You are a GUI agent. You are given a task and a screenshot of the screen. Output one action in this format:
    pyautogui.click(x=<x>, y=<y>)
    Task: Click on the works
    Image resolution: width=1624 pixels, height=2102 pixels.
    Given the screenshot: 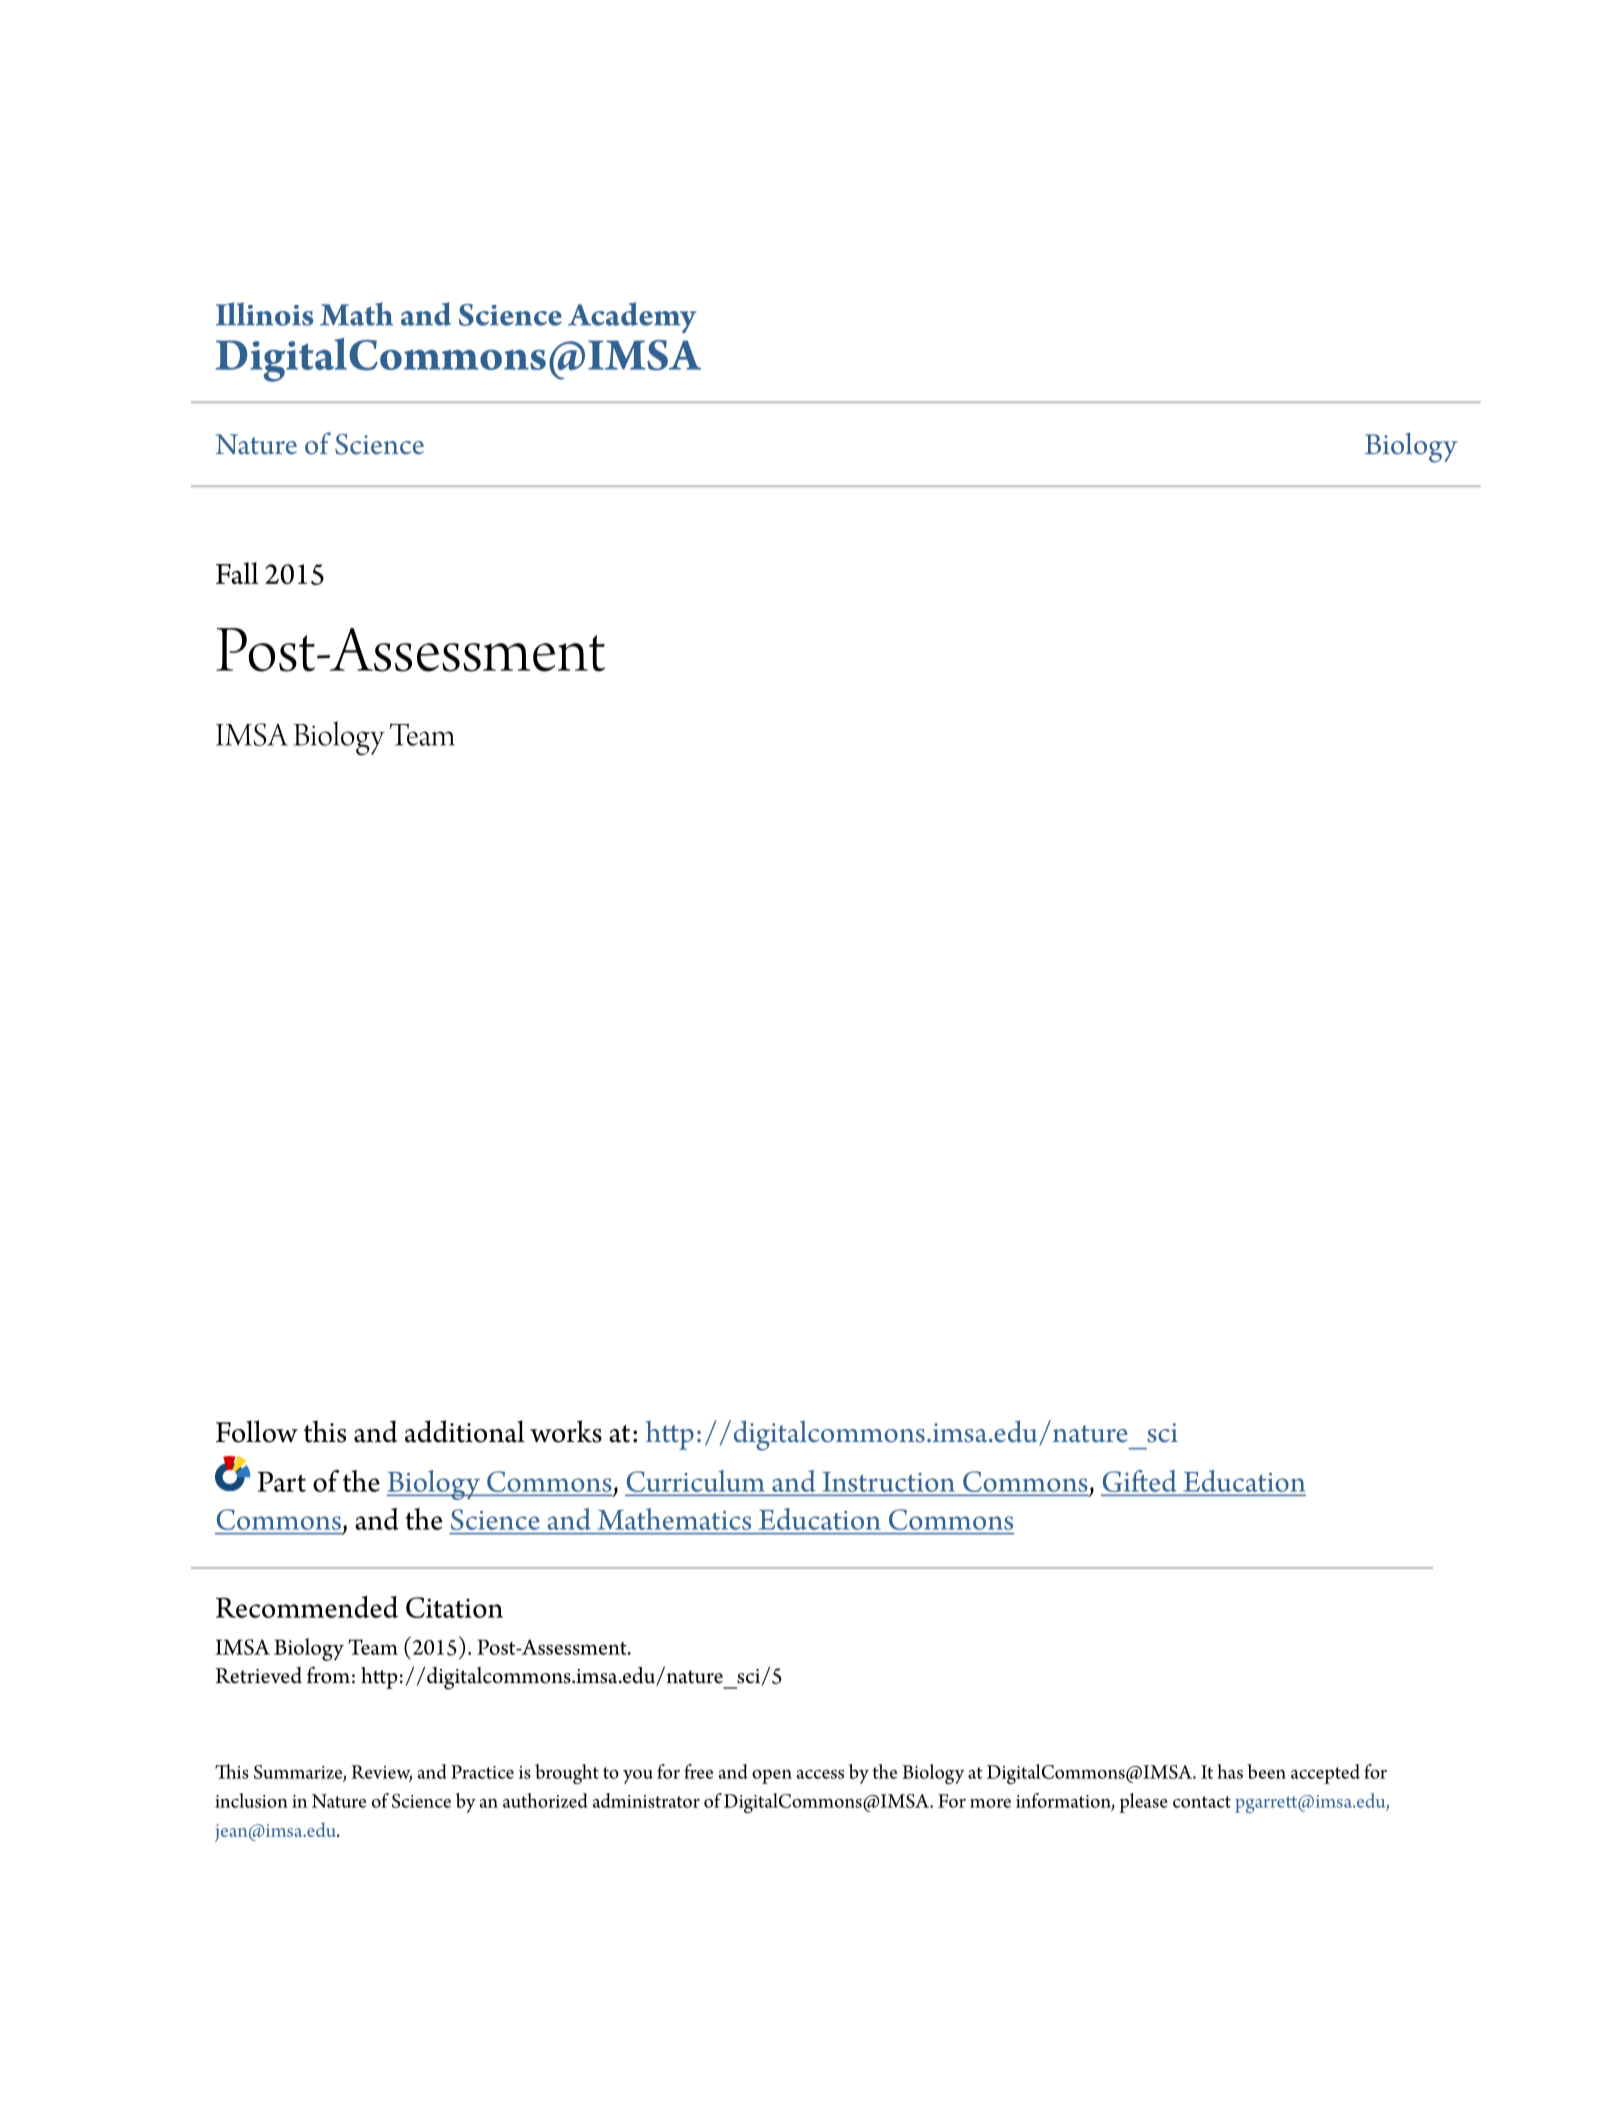 What is the action you would take?
    pyautogui.click(x=566, y=1431)
